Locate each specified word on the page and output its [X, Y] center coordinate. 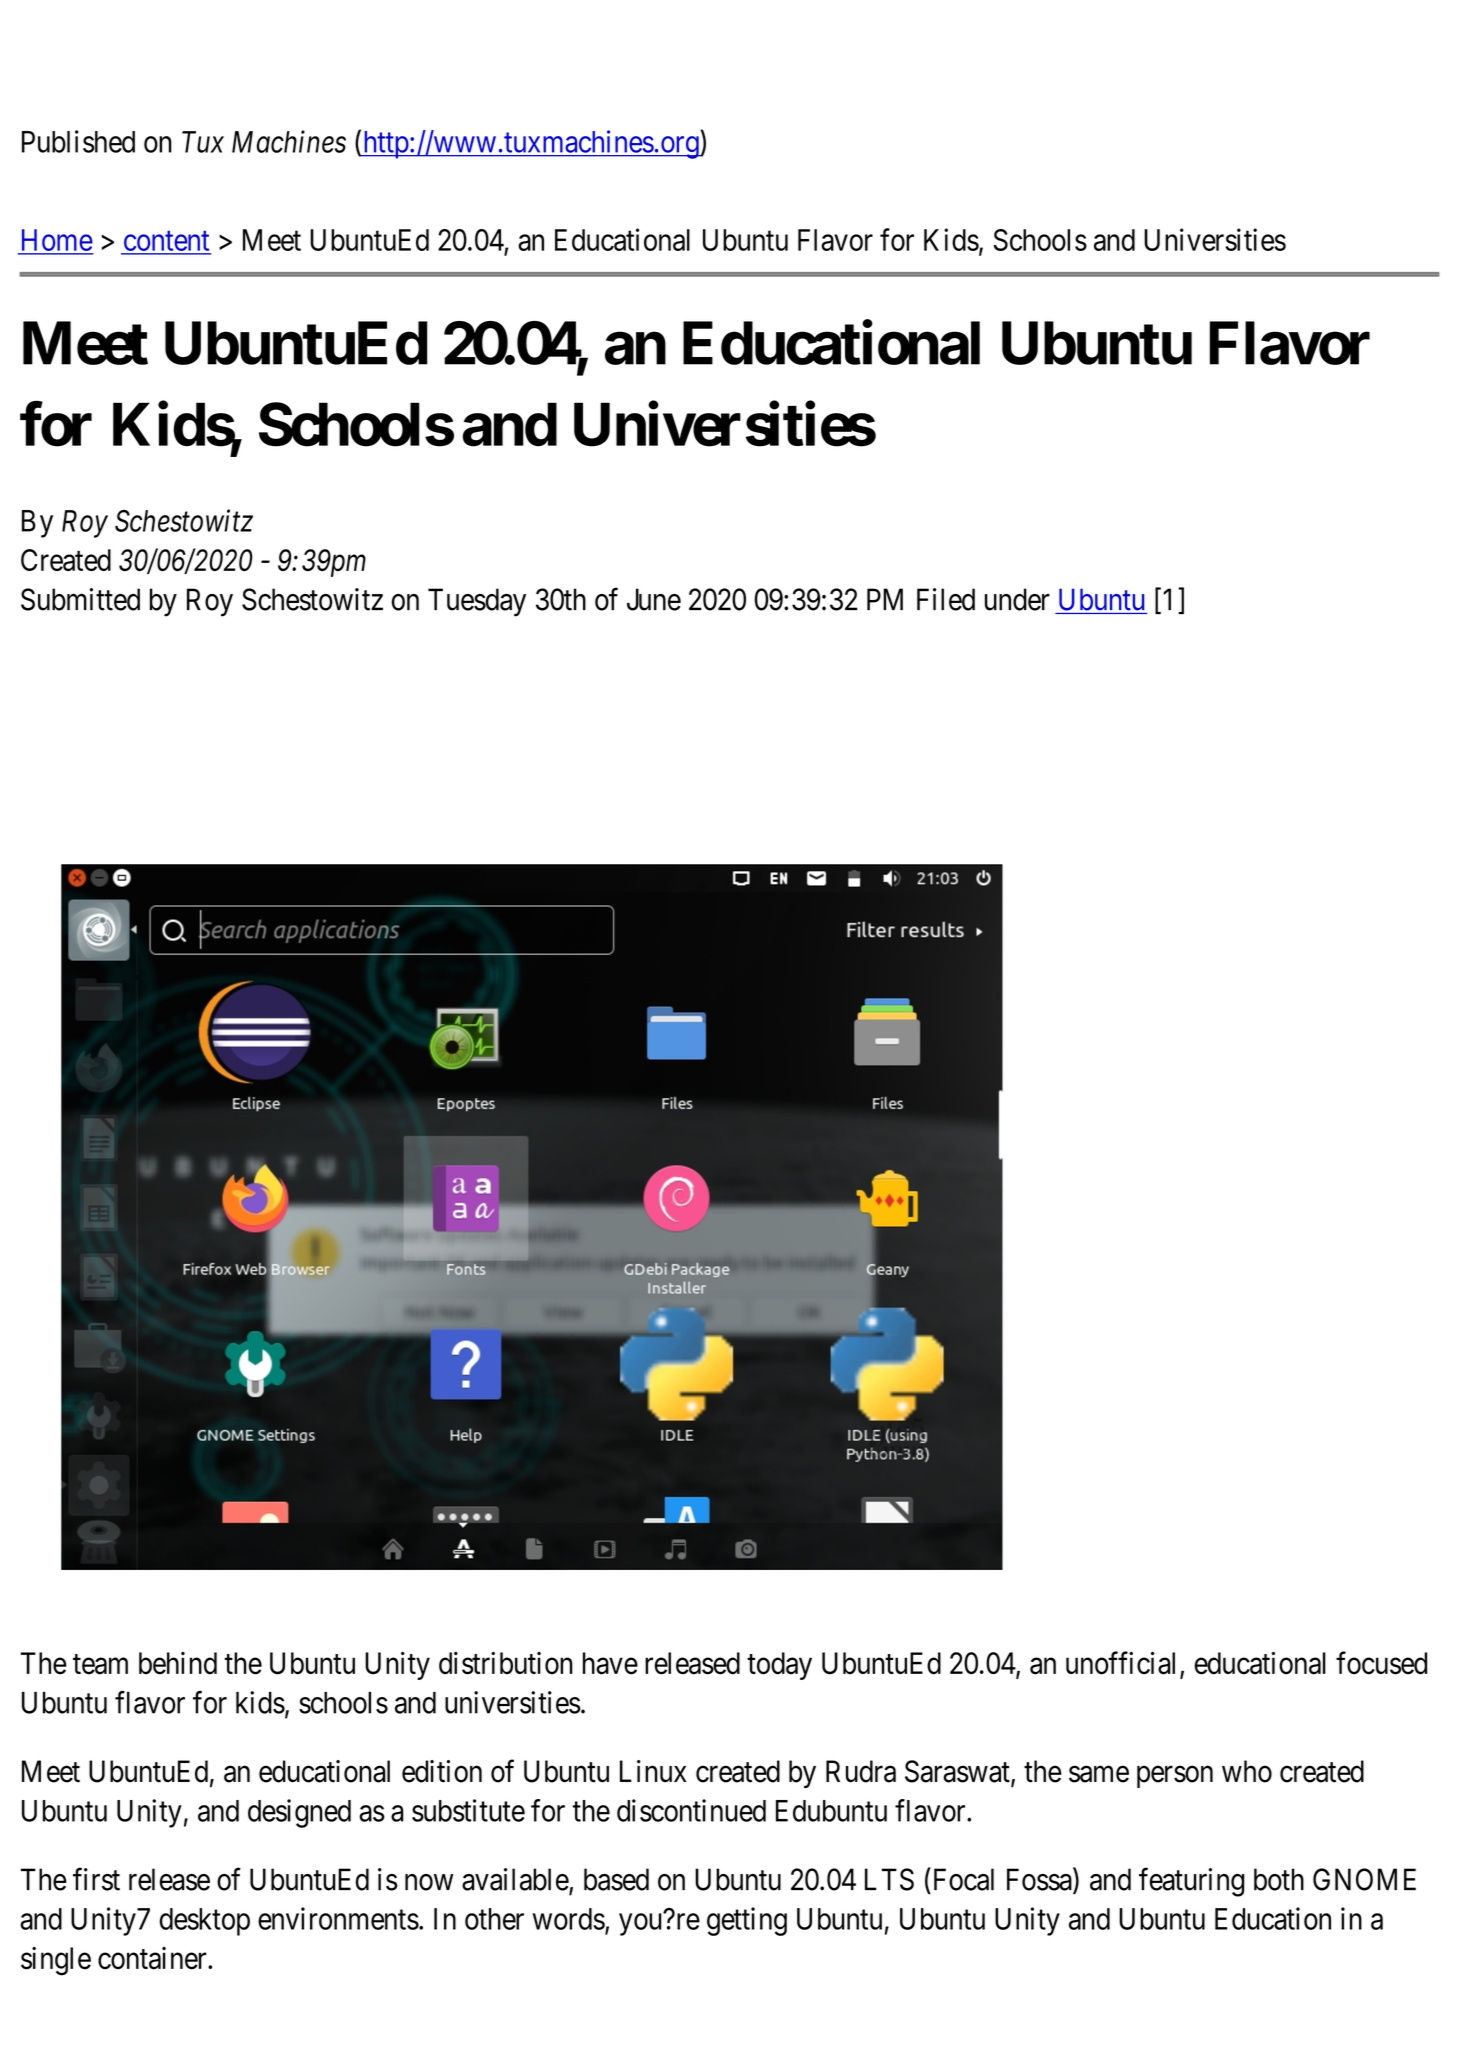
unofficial [1123, 1664]
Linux [653, 1771]
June [654, 599]
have [610, 1663]
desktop [204, 1922]
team [100, 1664]
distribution [506, 1663]
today [779, 1666]
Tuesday [477, 602]
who [1247, 1771]
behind [178, 1663]
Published [78, 141]
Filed [946, 599]
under [1017, 599]
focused [1381, 1663]
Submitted [80, 599]
